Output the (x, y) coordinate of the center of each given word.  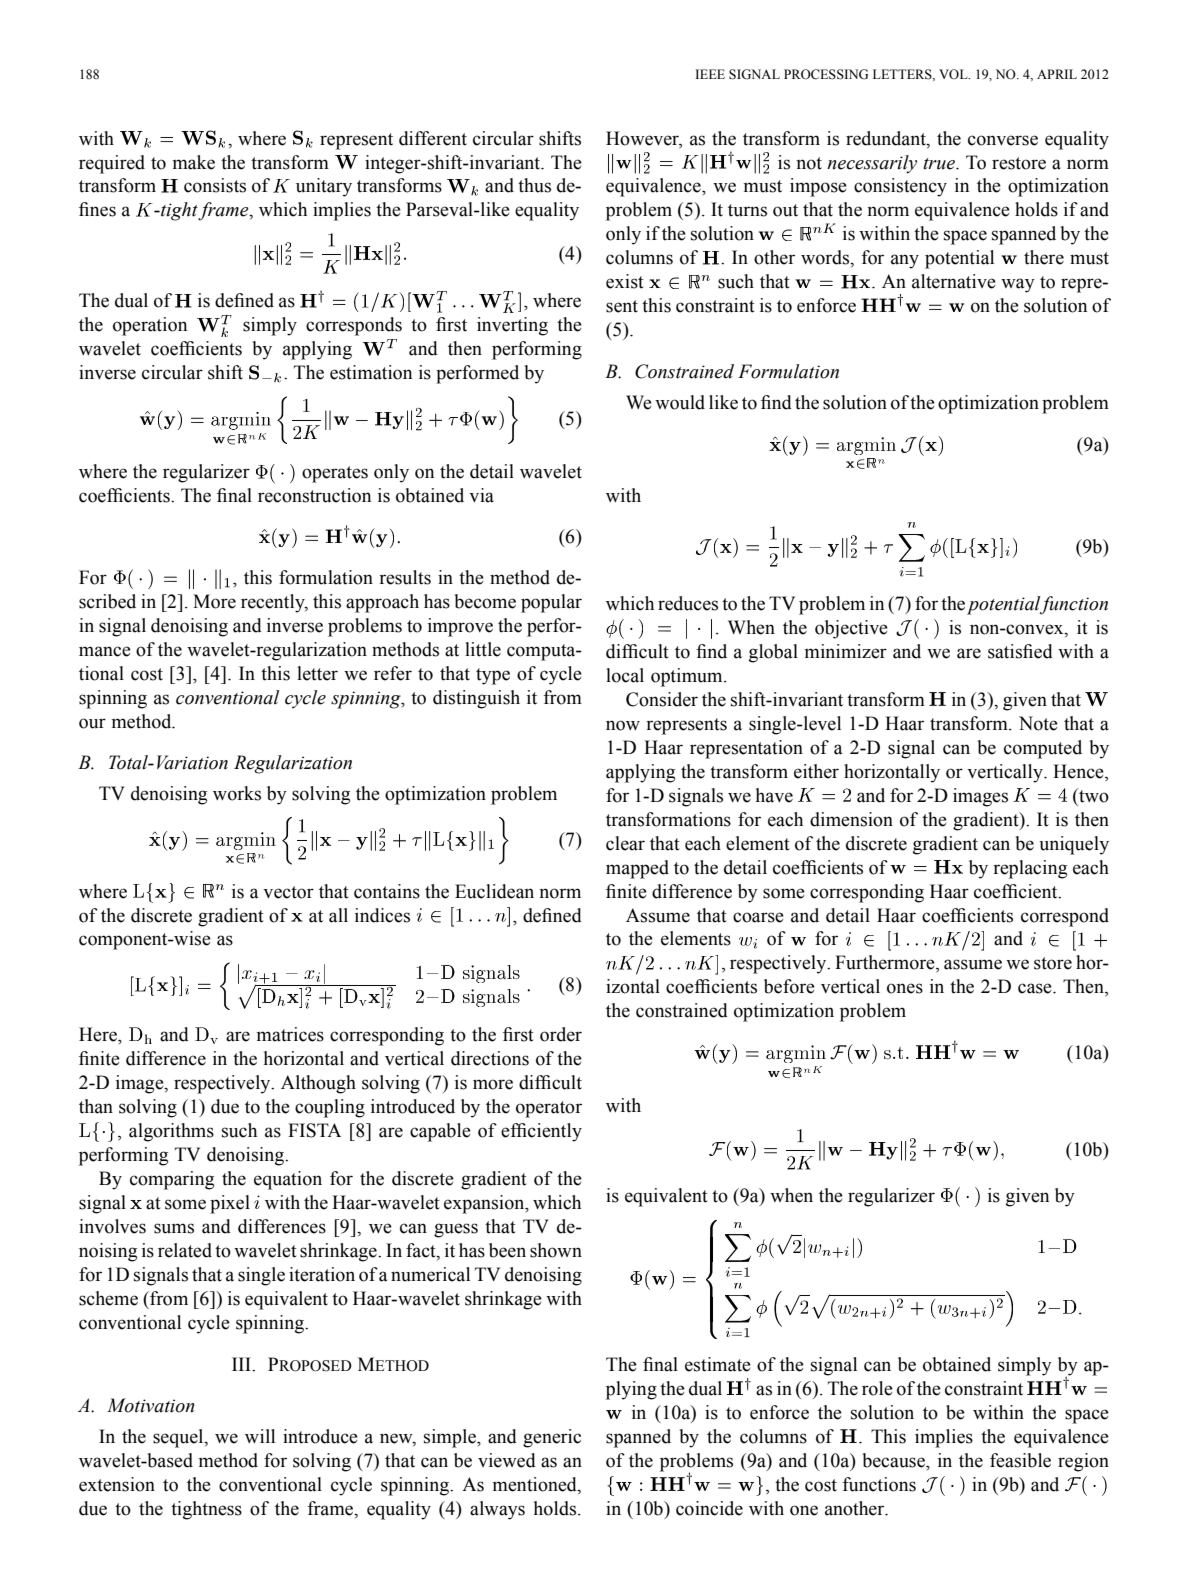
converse (1003, 140)
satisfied (1020, 651)
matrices (290, 1034)
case (1036, 988)
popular (551, 603)
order (561, 1034)
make (194, 162)
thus (534, 185)
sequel (179, 1438)
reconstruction (314, 495)
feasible (1020, 1460)
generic (552, 1438)
